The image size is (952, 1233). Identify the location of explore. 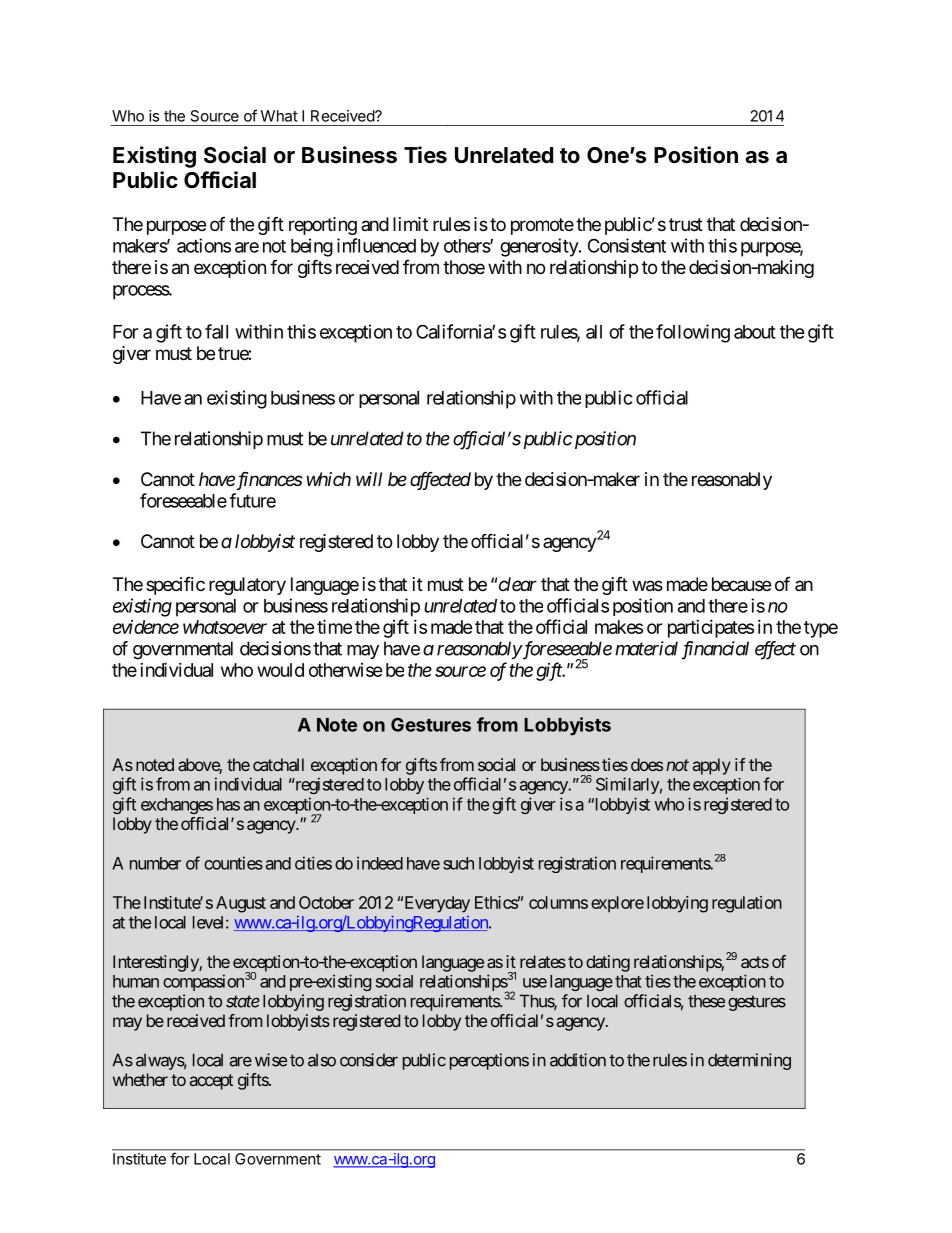
(617, 904).
